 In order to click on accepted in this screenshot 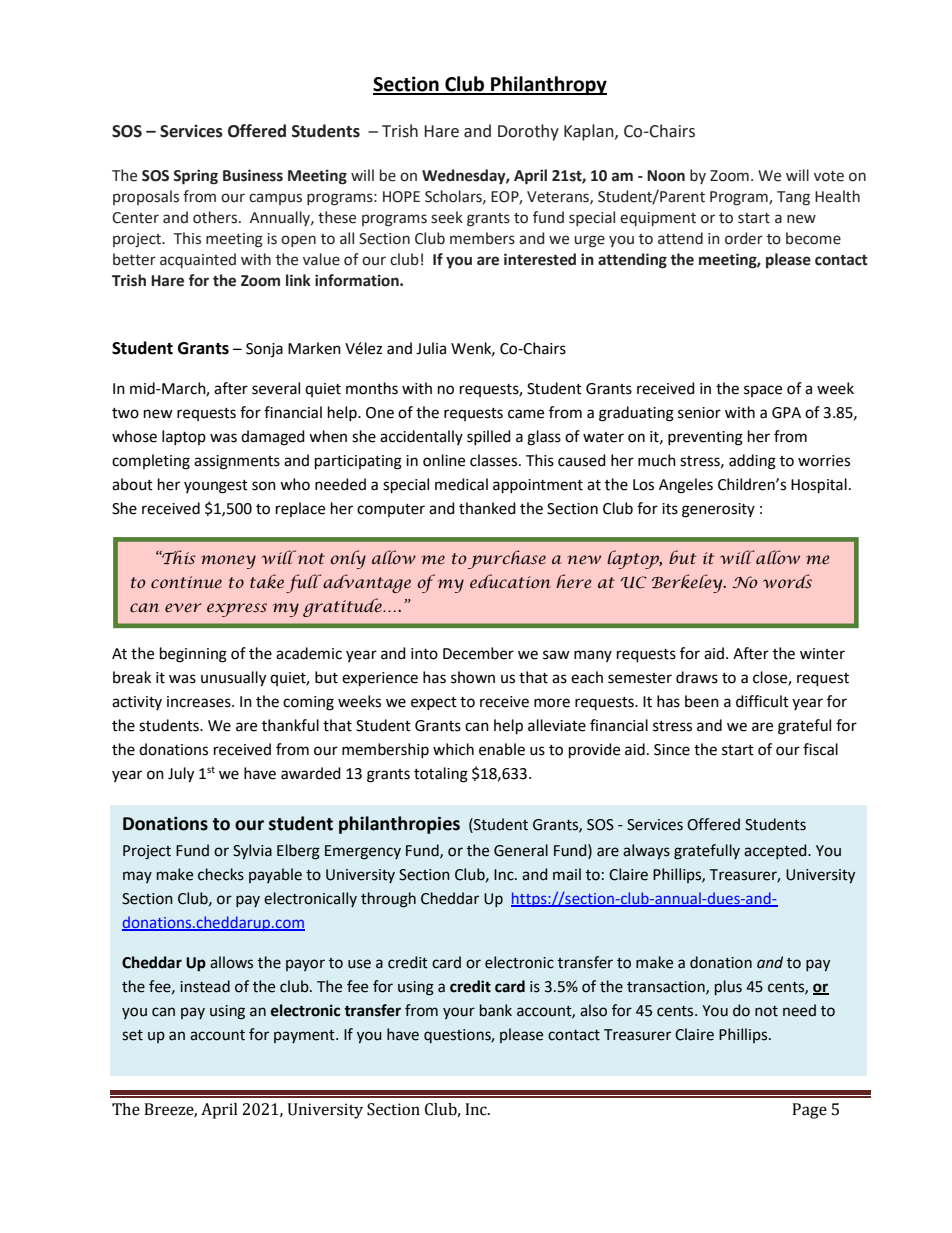, I will do `click(776, 851)`.
